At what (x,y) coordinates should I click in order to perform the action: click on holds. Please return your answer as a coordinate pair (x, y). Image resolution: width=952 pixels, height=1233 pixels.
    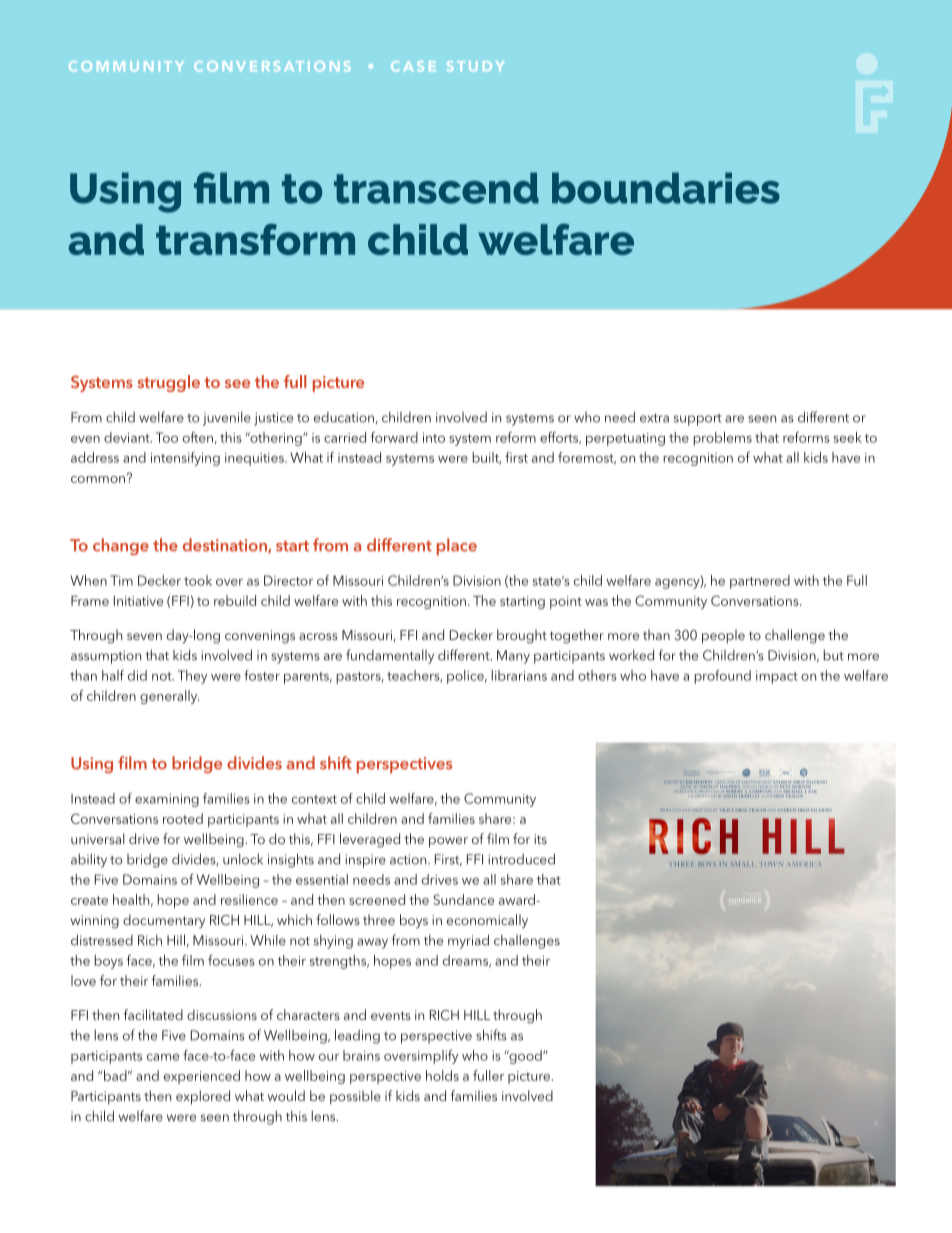
    Looking at the image, I should click on (442, 1075).
